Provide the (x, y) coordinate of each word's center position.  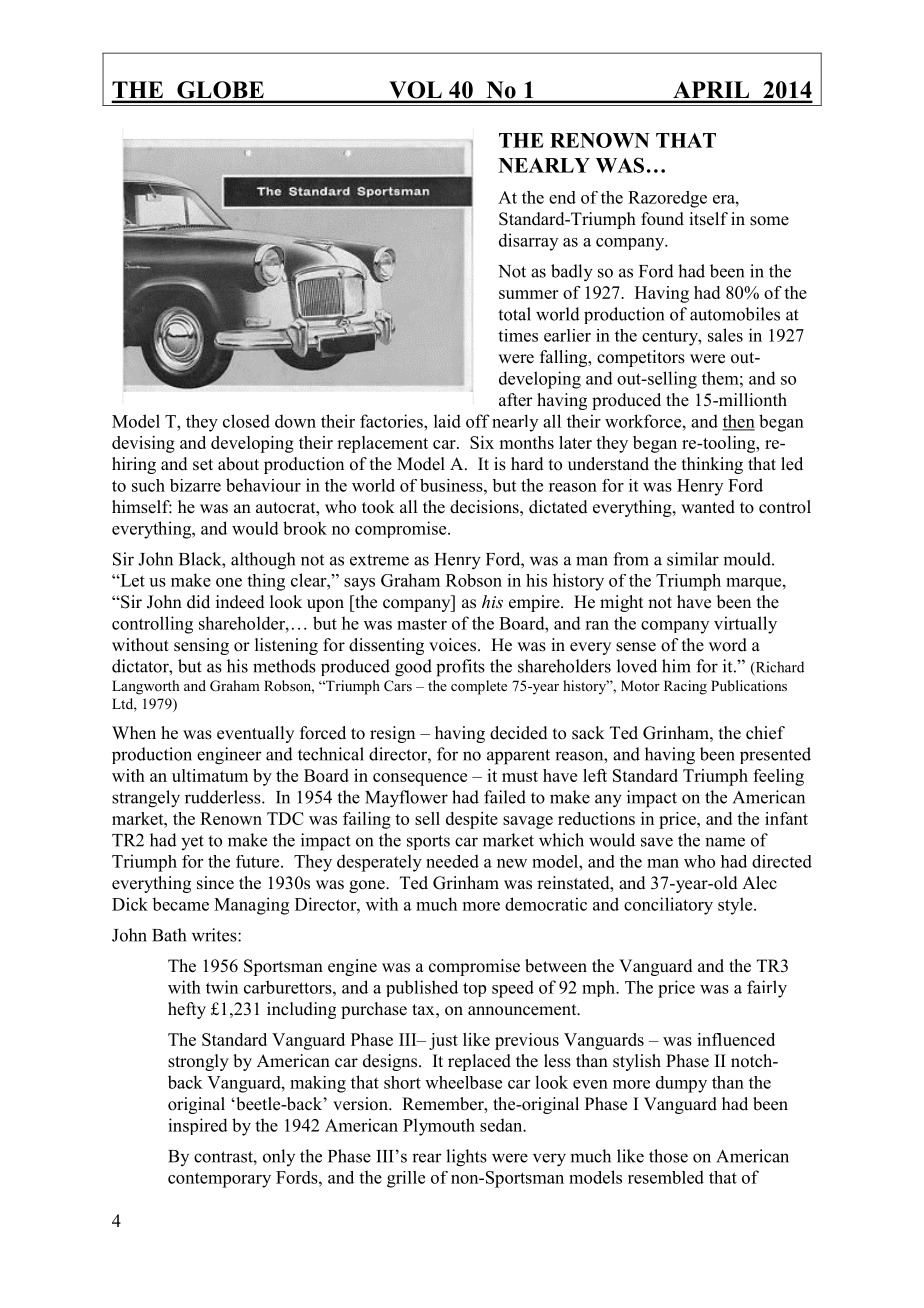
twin (222, 987)
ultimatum (210, 775)
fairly (767, 989)
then (738, 422)
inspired (198, 1126)
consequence (420, 779)
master (422, 624)
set (203, 465)
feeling (778, 777)
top (474, 989)
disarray (528, 242)
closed (246, 421)
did (198, 602)
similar (693, 559)
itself (708, 219)
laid (447, 421)
